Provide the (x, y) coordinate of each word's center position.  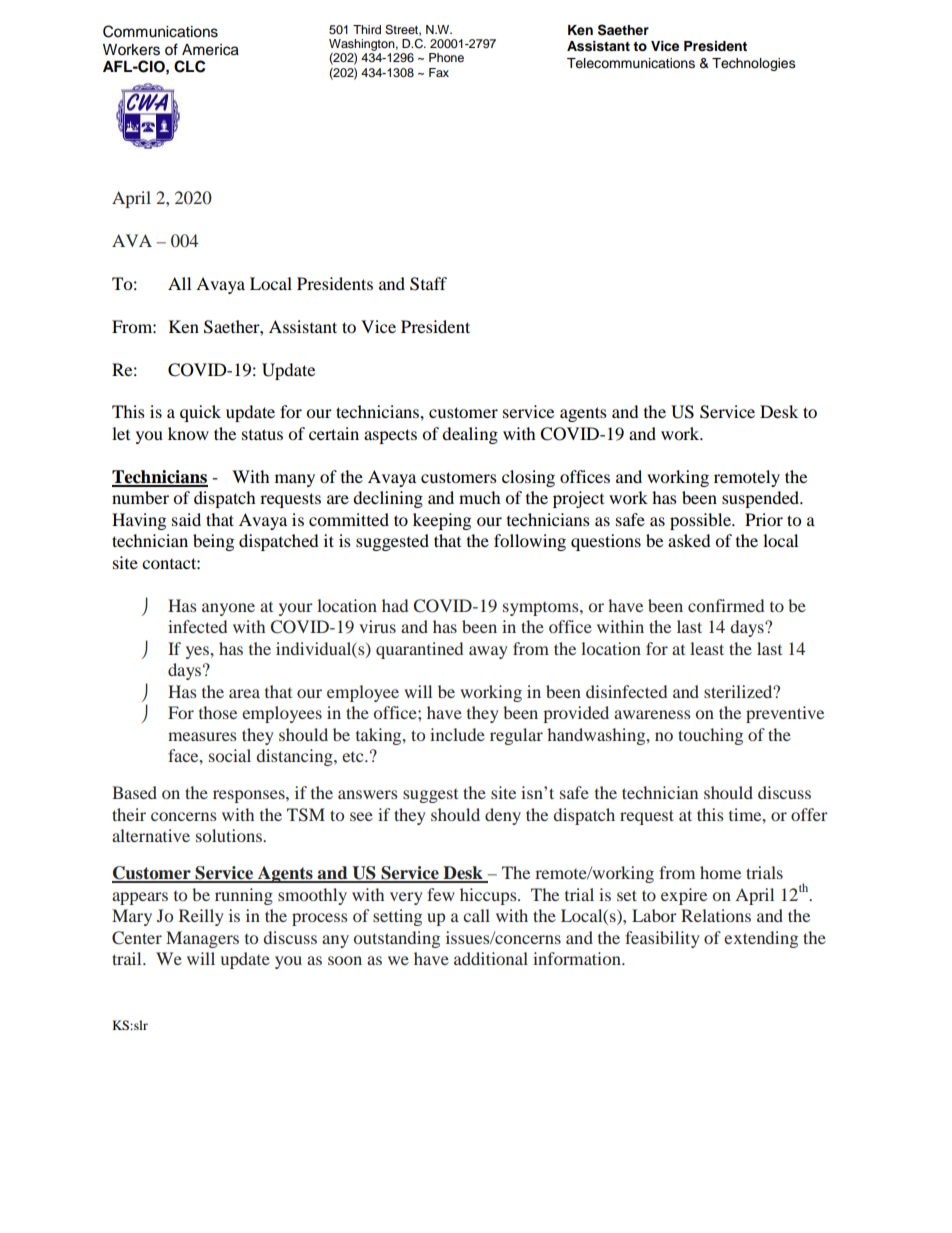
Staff (428, 284)
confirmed (726, 605)
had (395, 605)
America (210, 50)
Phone (446, 57)
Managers (202, 939)
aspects (390, 436)
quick (200, 413)
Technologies (754, 64)
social (230, 755)
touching (710, 736)
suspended (762, 499)
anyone (228, 609)
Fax (439, 72)
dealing (470, 435)
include (457, 734)
